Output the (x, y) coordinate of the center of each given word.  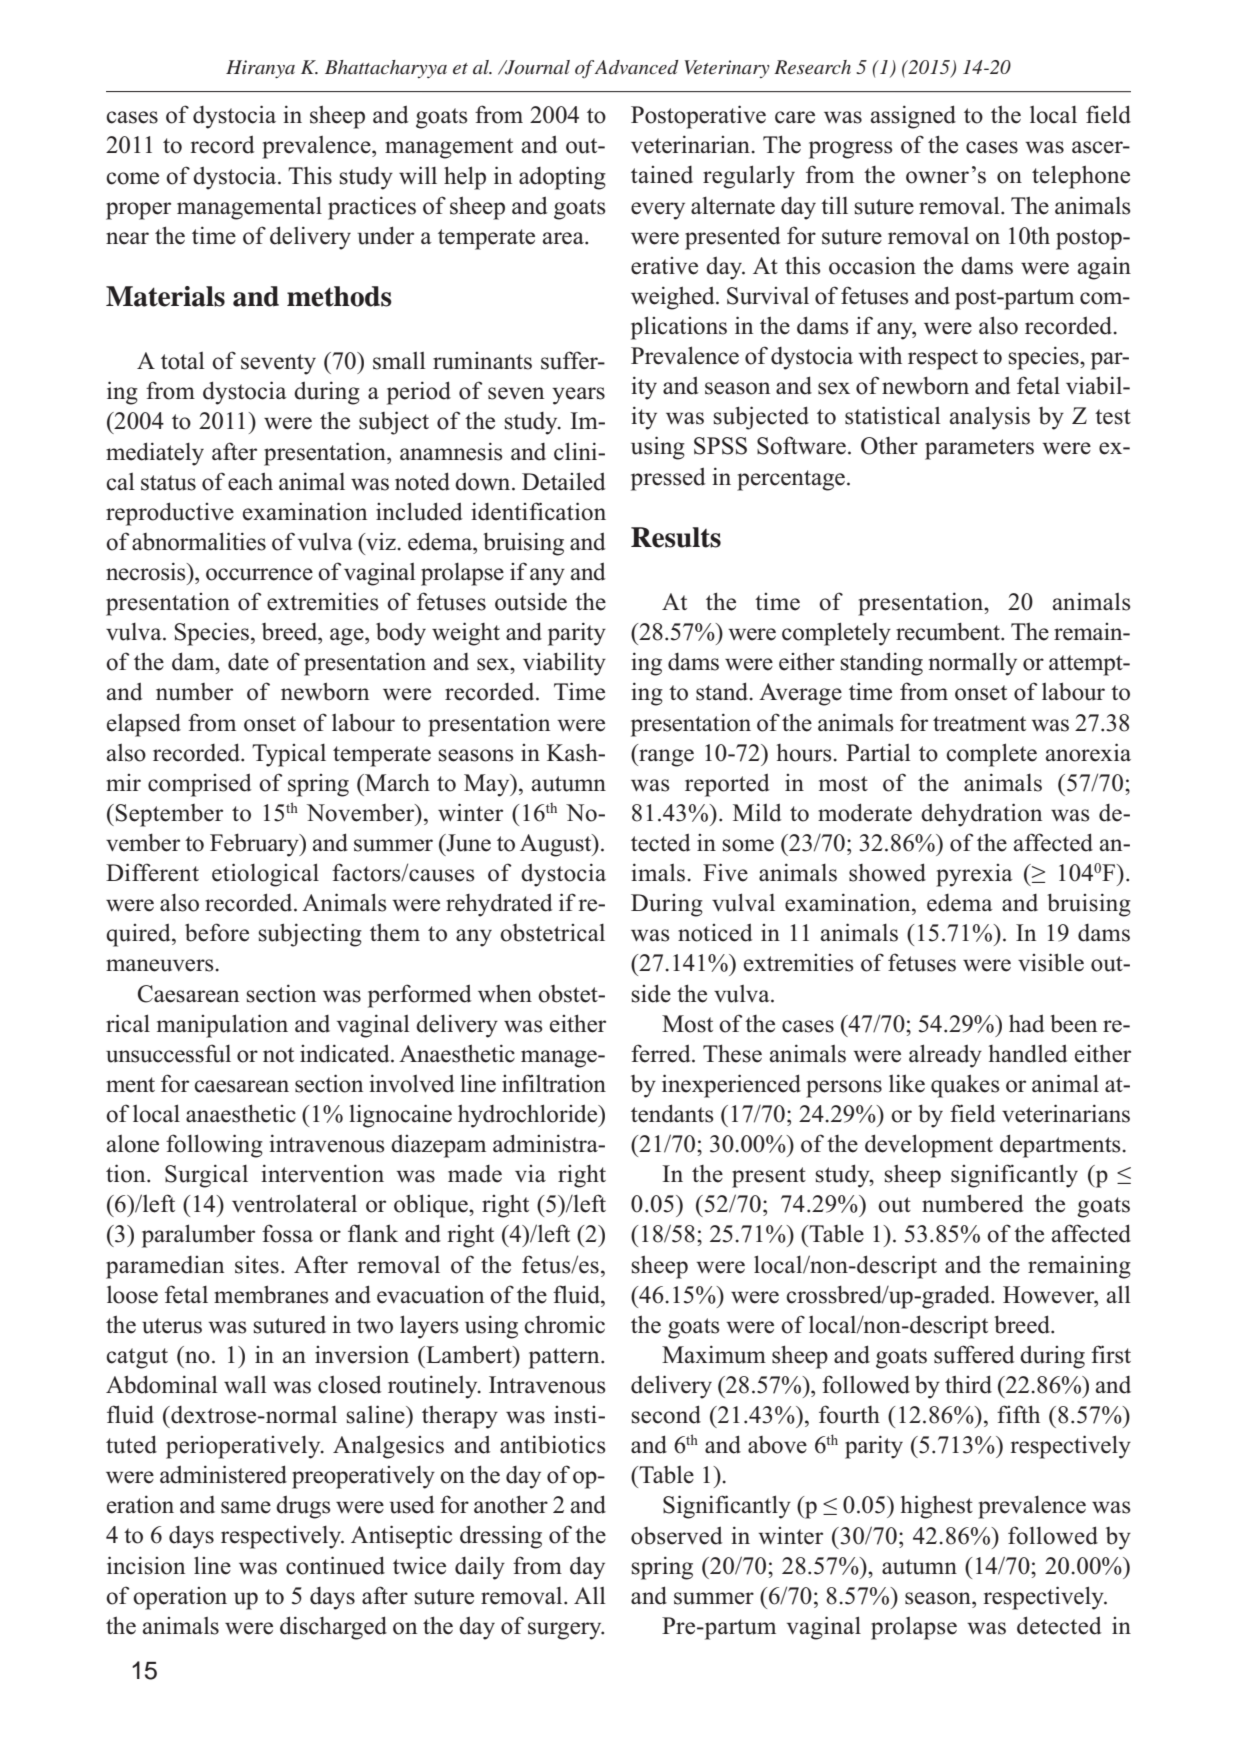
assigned (913, 117)
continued (335, 1565)
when (505, 993)
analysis (990, 418)
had (1026, 1023)
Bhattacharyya (386, 69)
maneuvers (161, 965)
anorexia (1088, 752)
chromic (564, 1324)
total (183, 361)
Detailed (563, 481)
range (665, 758)
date (248, 662)
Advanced (637, 67)
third (968, 1384)
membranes (271, 1294)
